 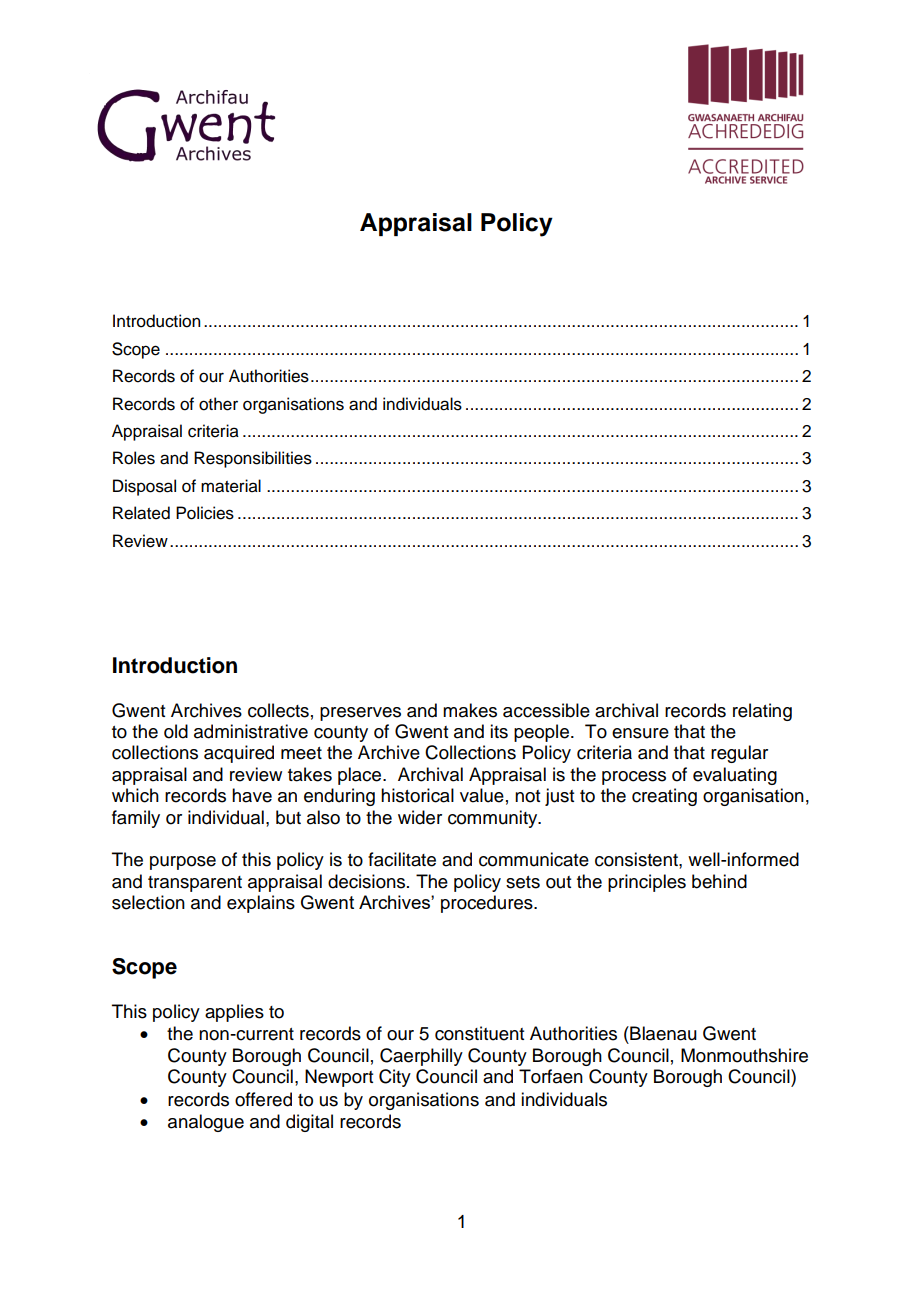 What do you see at coordinates (218, 404) in the page?
I see `other` at bounding box center [218, 404].
